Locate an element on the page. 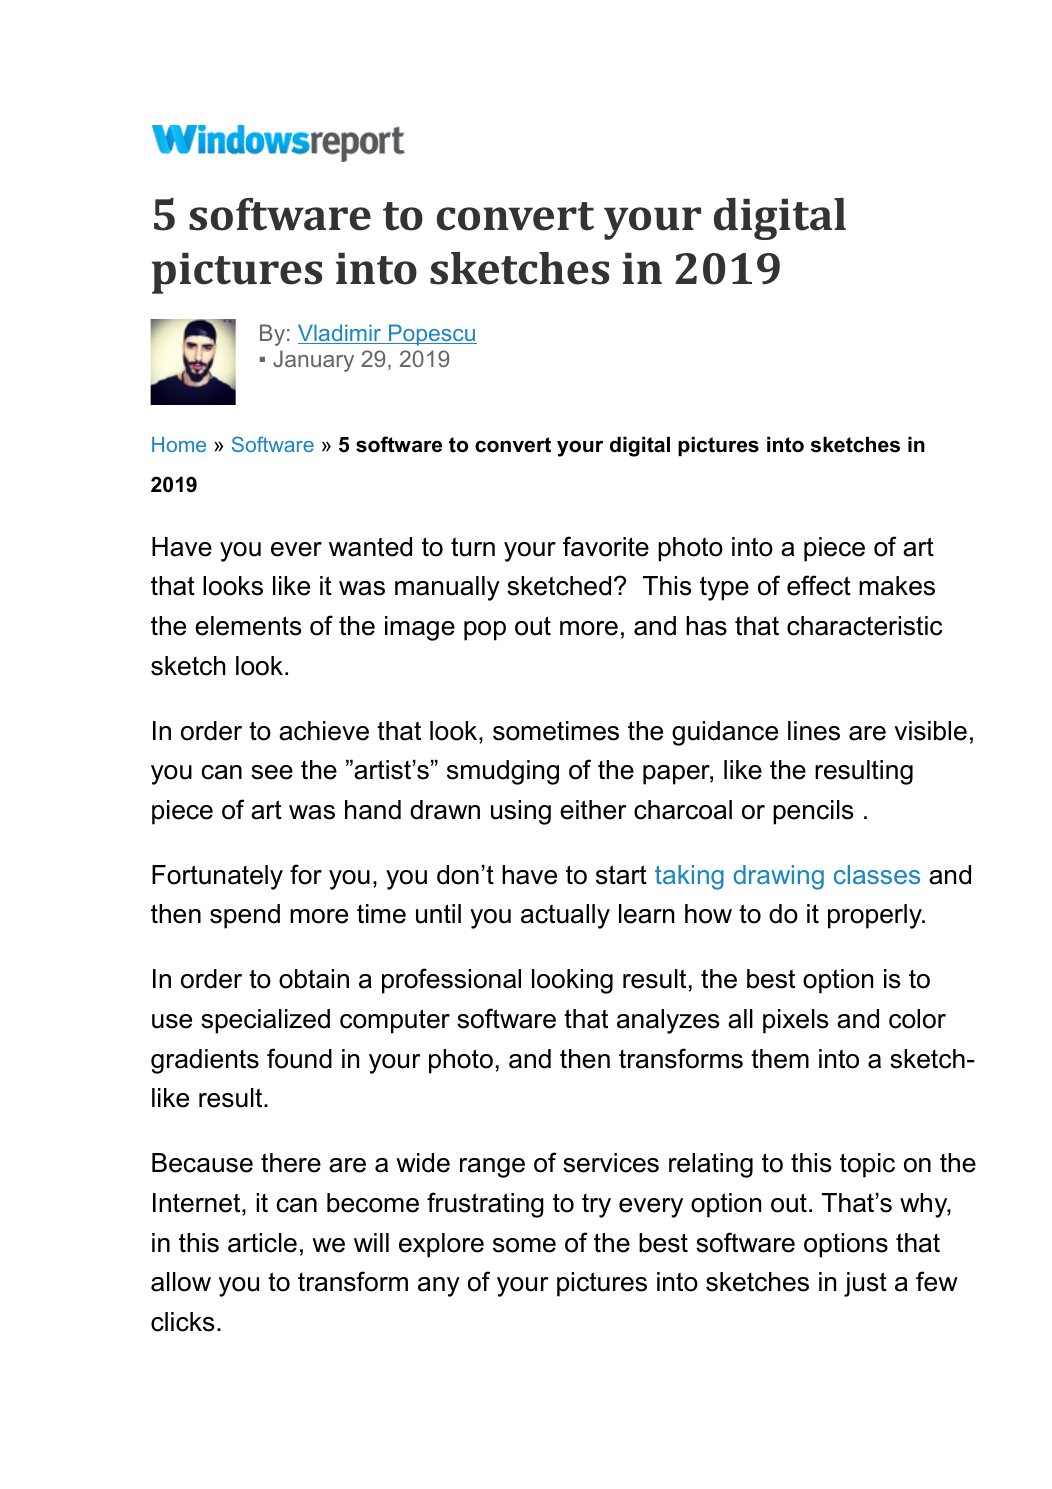  pencils is located at coordinates (813, 812).
